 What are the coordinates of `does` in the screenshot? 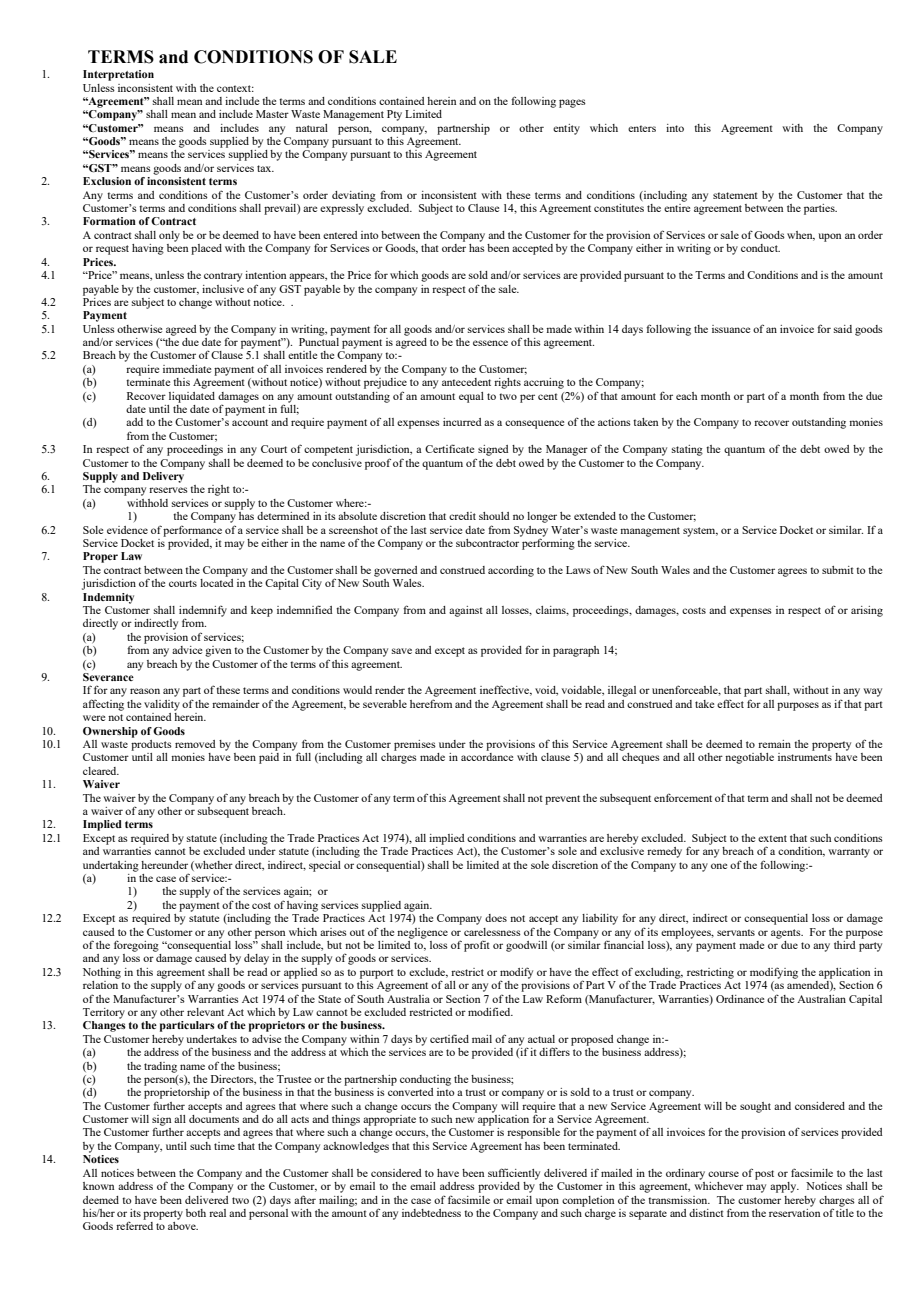 It's located at (496, 918).
